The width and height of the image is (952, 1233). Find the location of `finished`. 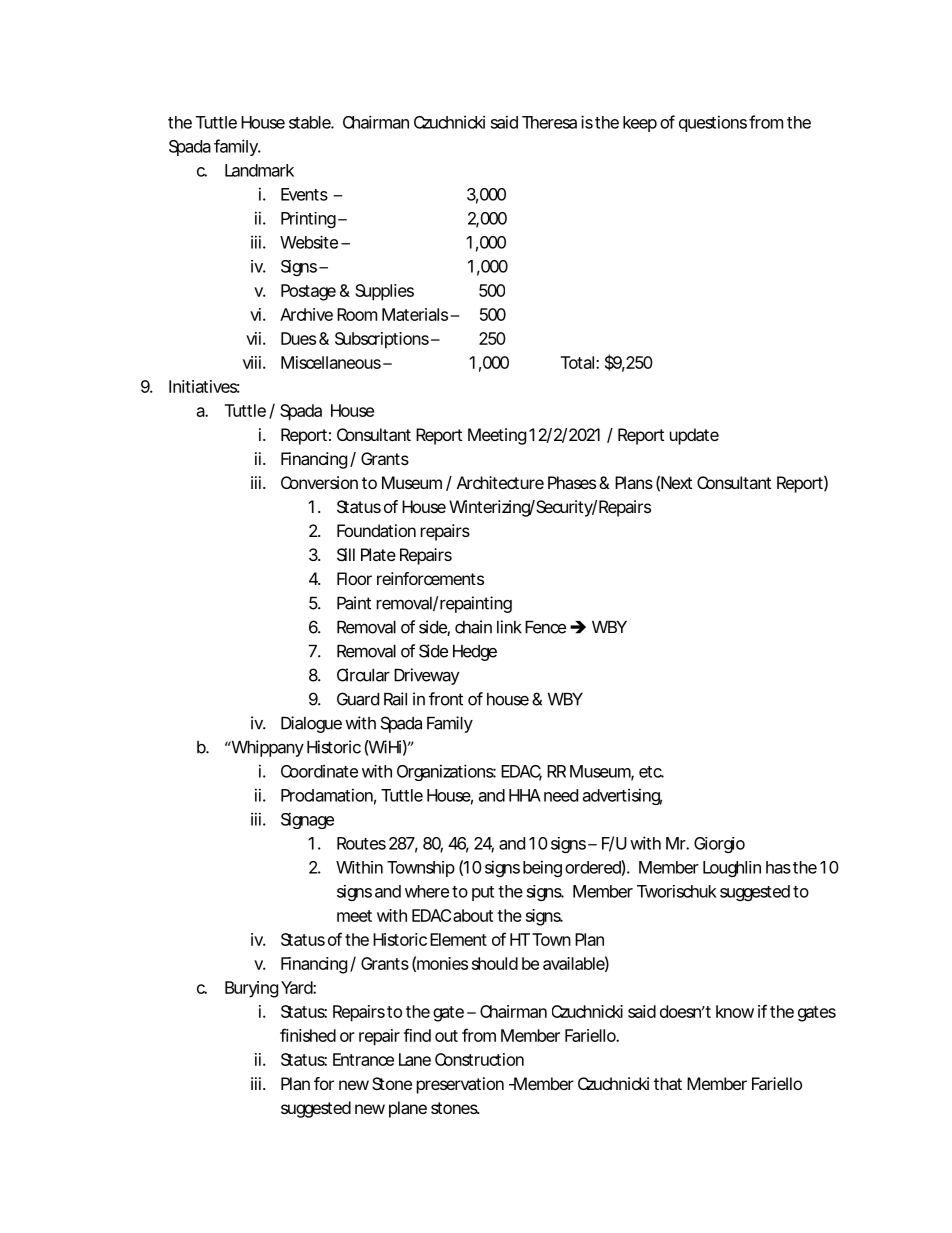

finished is located at coordinates (308, 1035).
